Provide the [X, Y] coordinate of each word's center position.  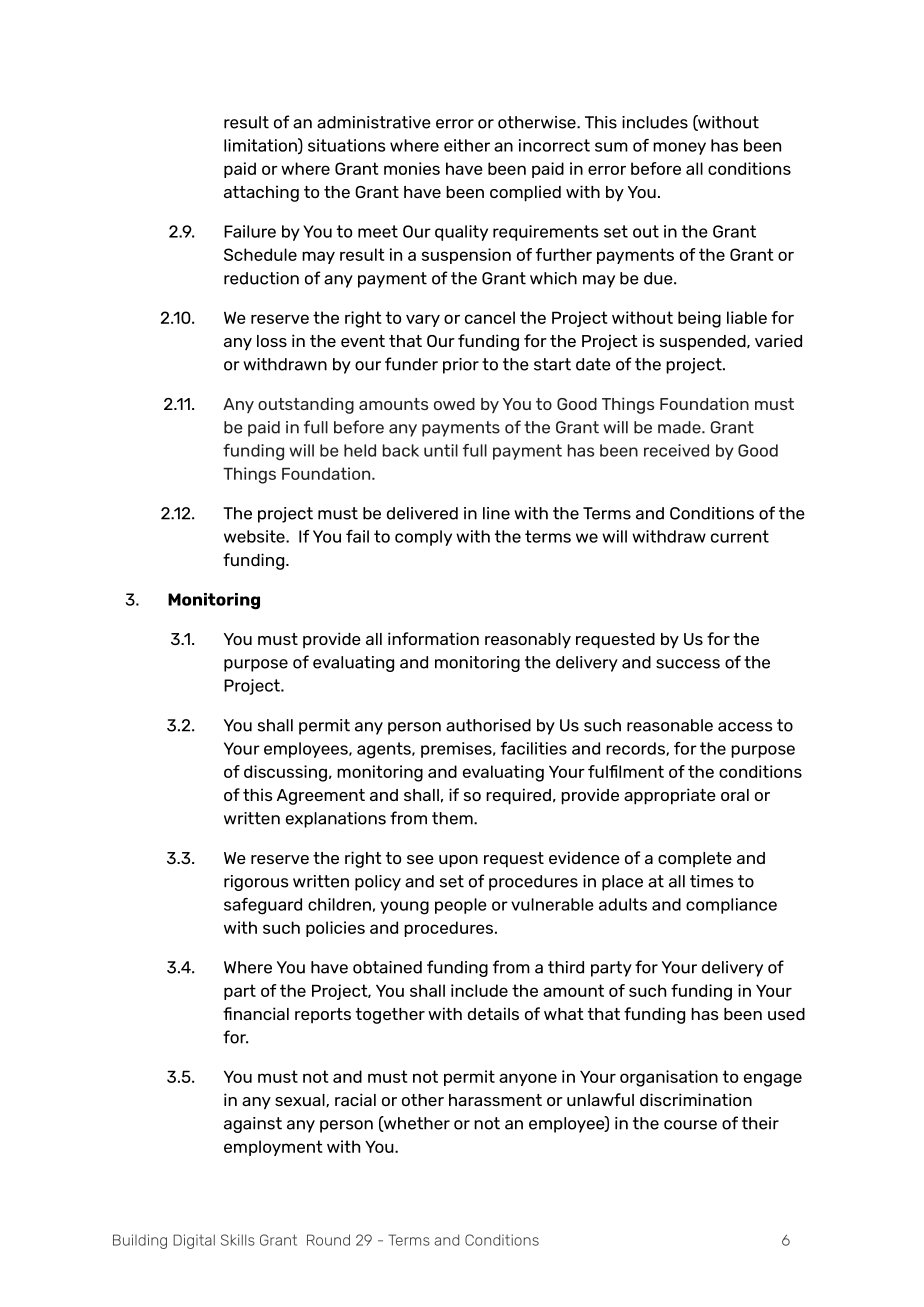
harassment [495, 1100]
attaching [261, 193]
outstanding [306, 405]
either [467, 145]
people [461, 906]
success [688, 664]
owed [454, 404]
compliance [731, 906]
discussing [285, 773]
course [690, 1125]
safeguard [263, 906]
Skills [238, 1240]
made [680, 427]
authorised [488, 725]
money [679, 148]
